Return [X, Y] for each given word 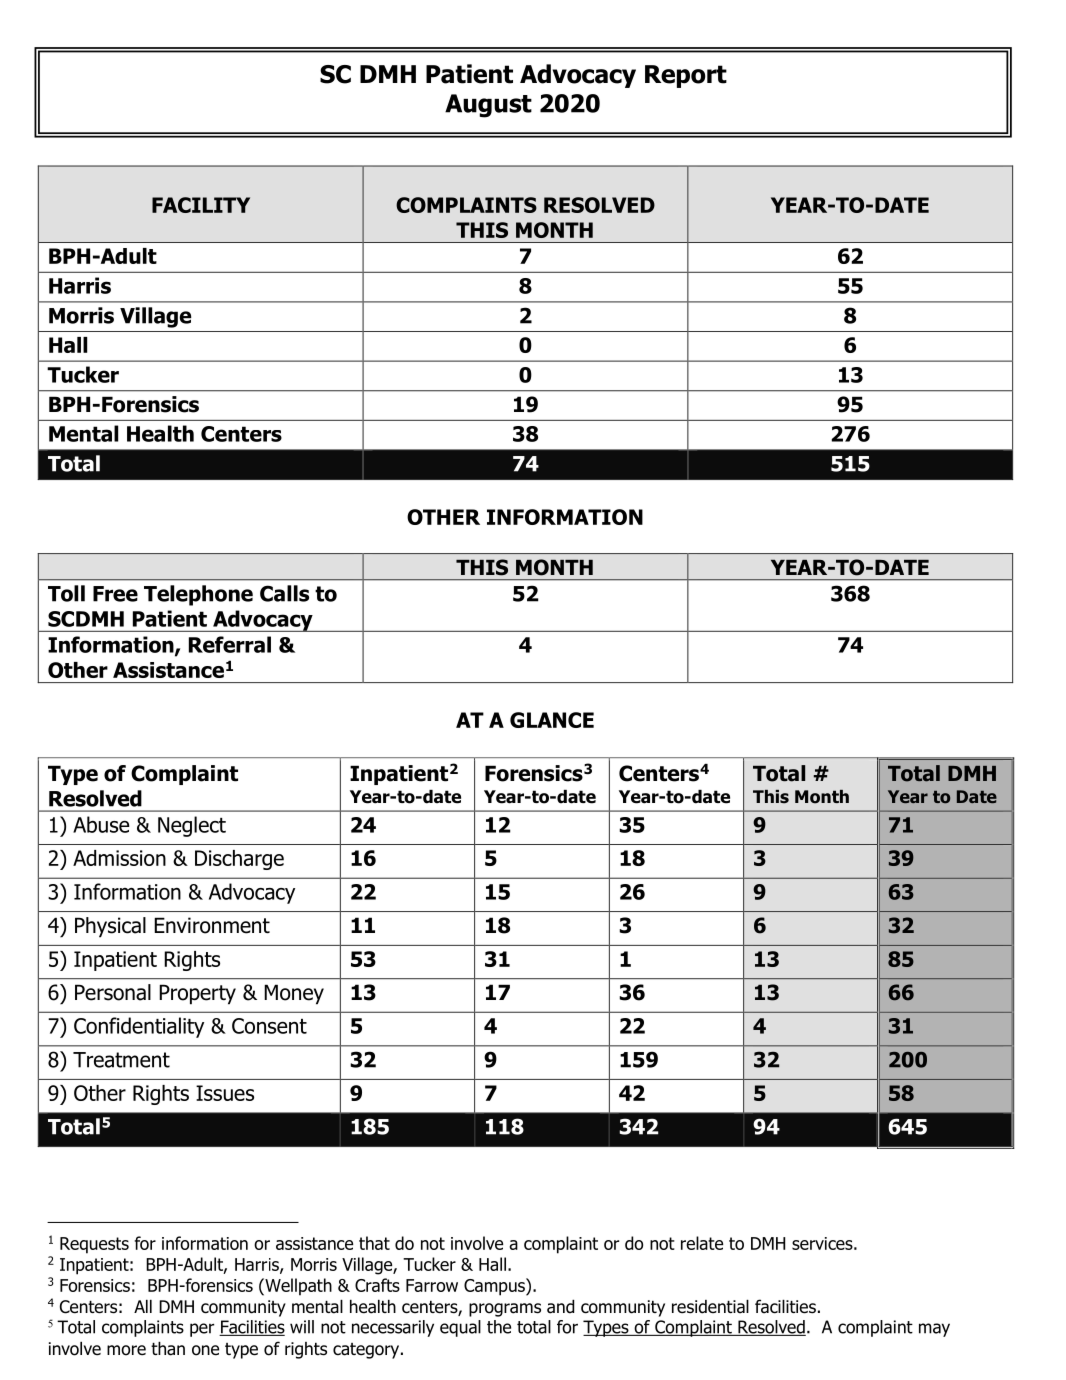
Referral [230, 644]
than [168, 1349]
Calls [284, 593]
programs [505, 1310]
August [488, 106]
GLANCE [552, 720]
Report [686, 76]
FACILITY [201, 205]
